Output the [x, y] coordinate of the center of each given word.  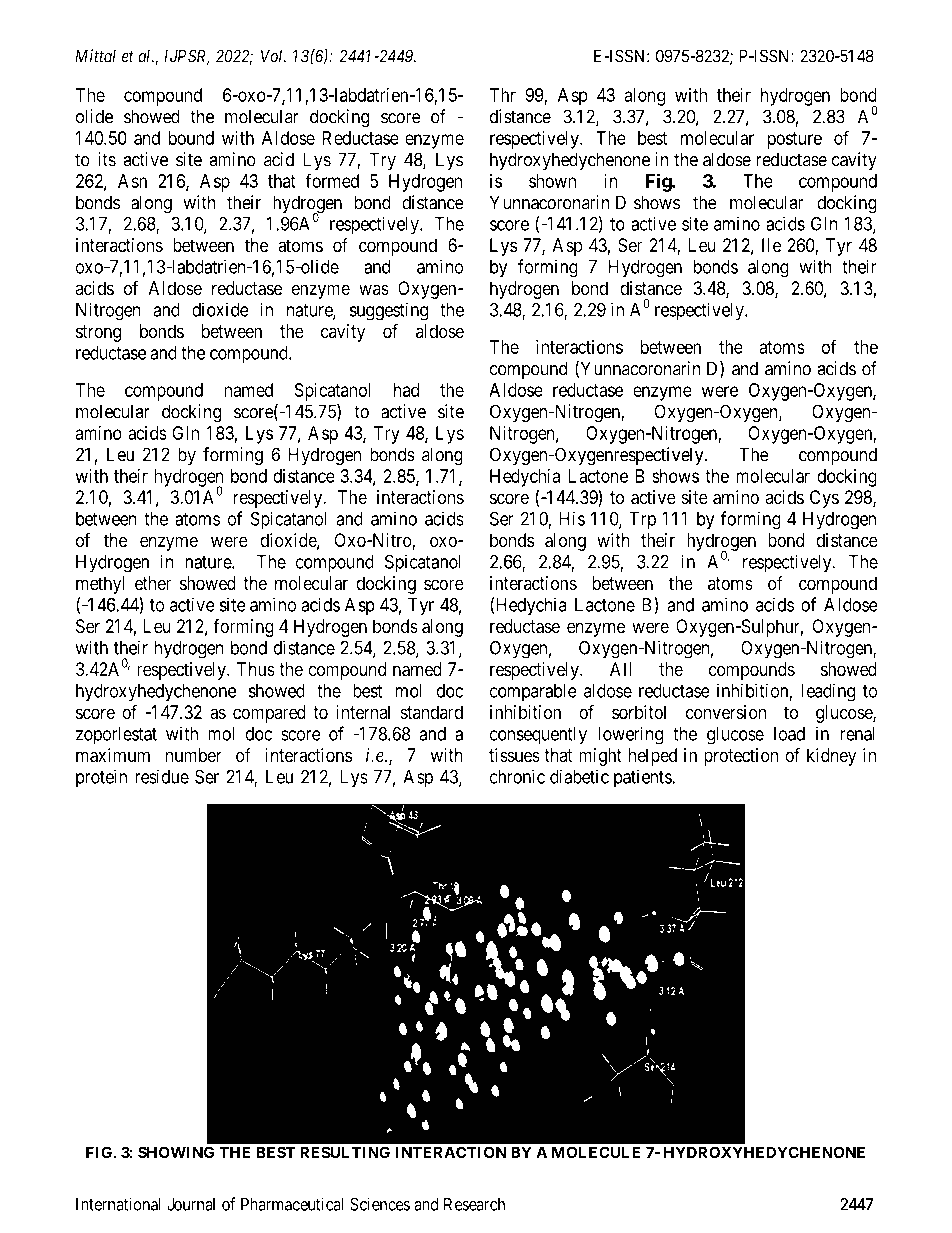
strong [98, 333]
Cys [824, 499]
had [406, 390]
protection [741, 757]
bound [191, 138]
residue [162, 776]
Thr [503, 95]
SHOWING [176, 1152]
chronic [517, 776]
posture [794, 140]
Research [474, 1204]
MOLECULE [596, 1152]
